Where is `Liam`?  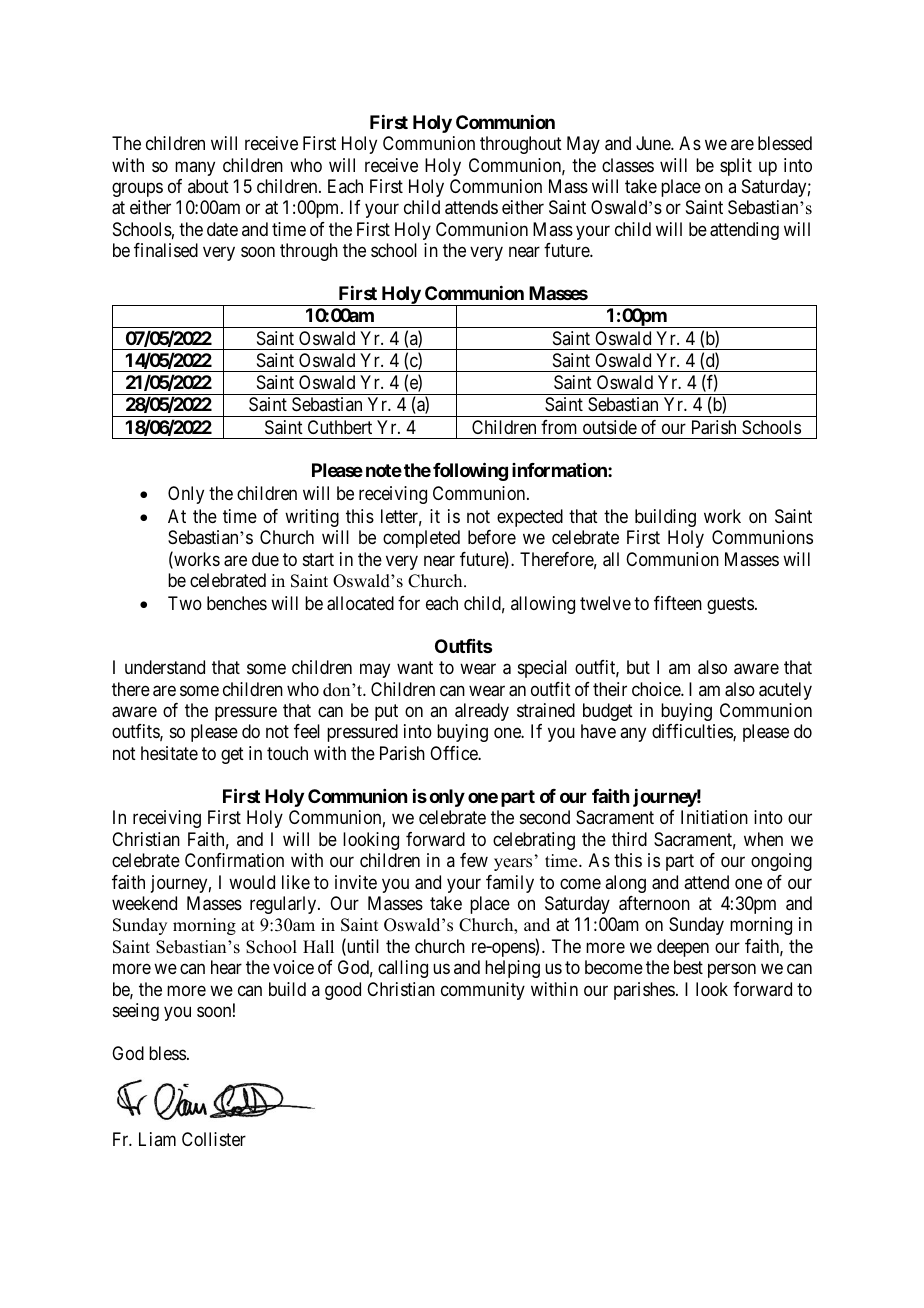 Liam is located at coordinates (157, 1139).
